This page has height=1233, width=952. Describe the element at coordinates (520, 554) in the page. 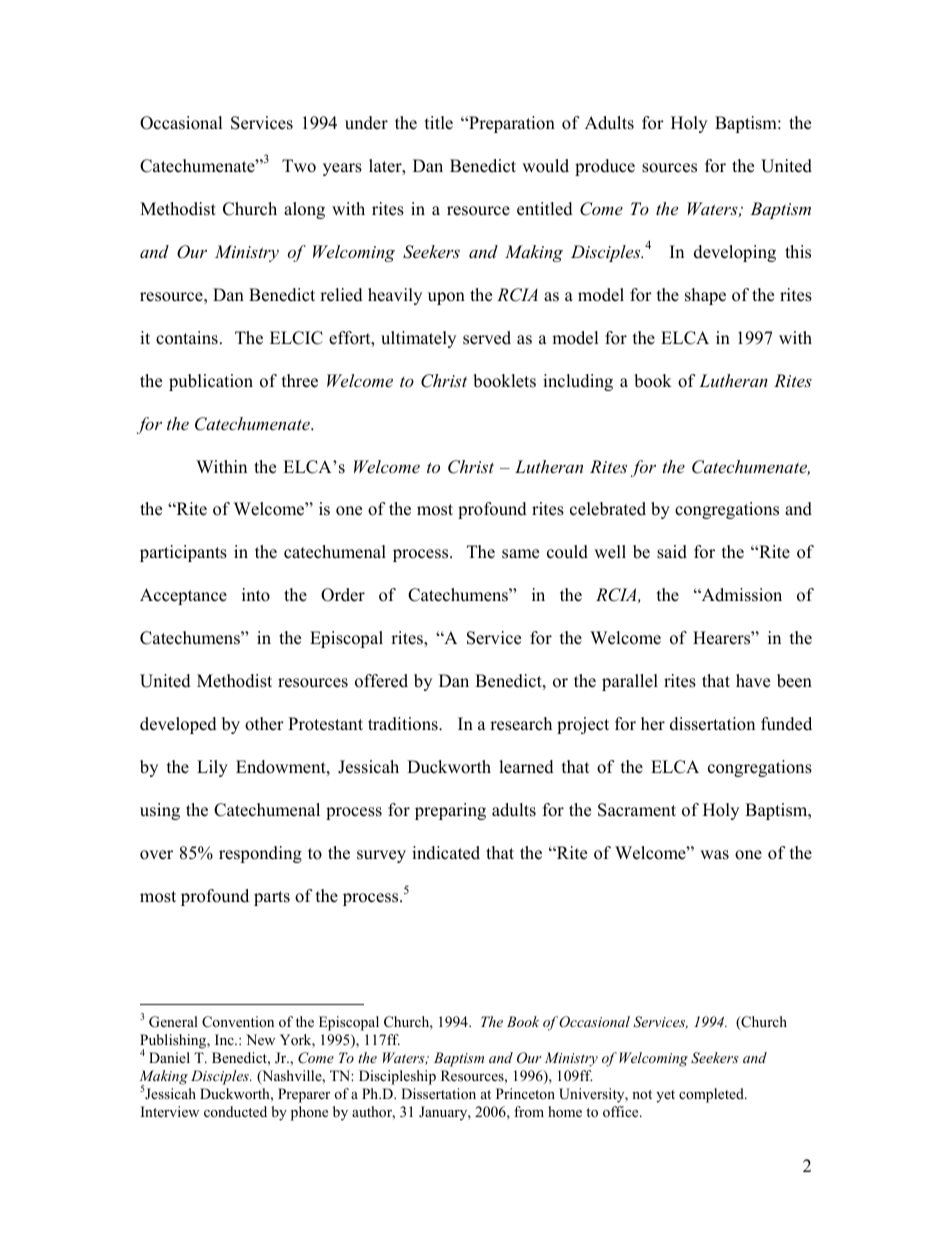

I see `same` at that location.
